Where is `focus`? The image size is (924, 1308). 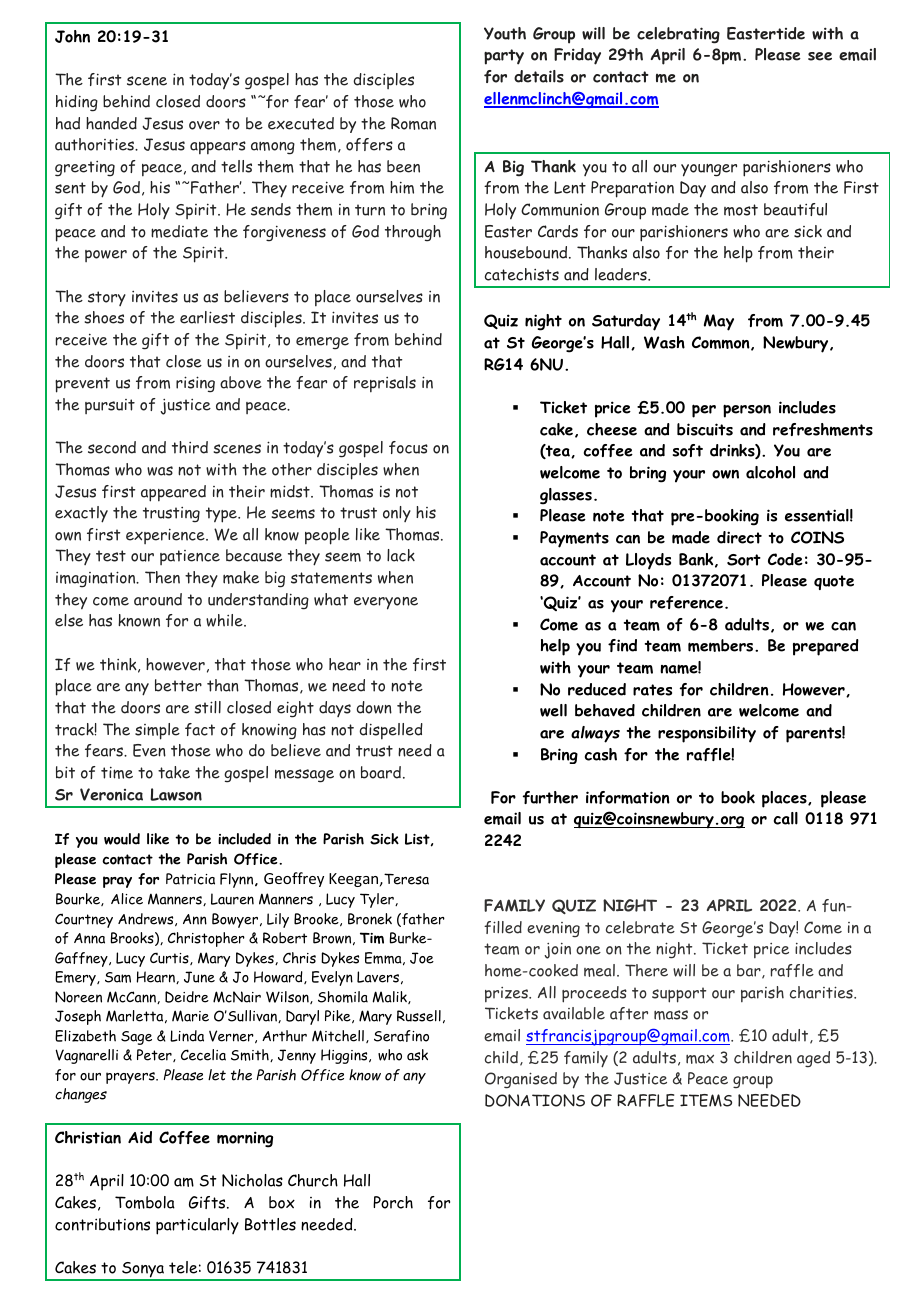
focus is located at coordinates (408, 447).
